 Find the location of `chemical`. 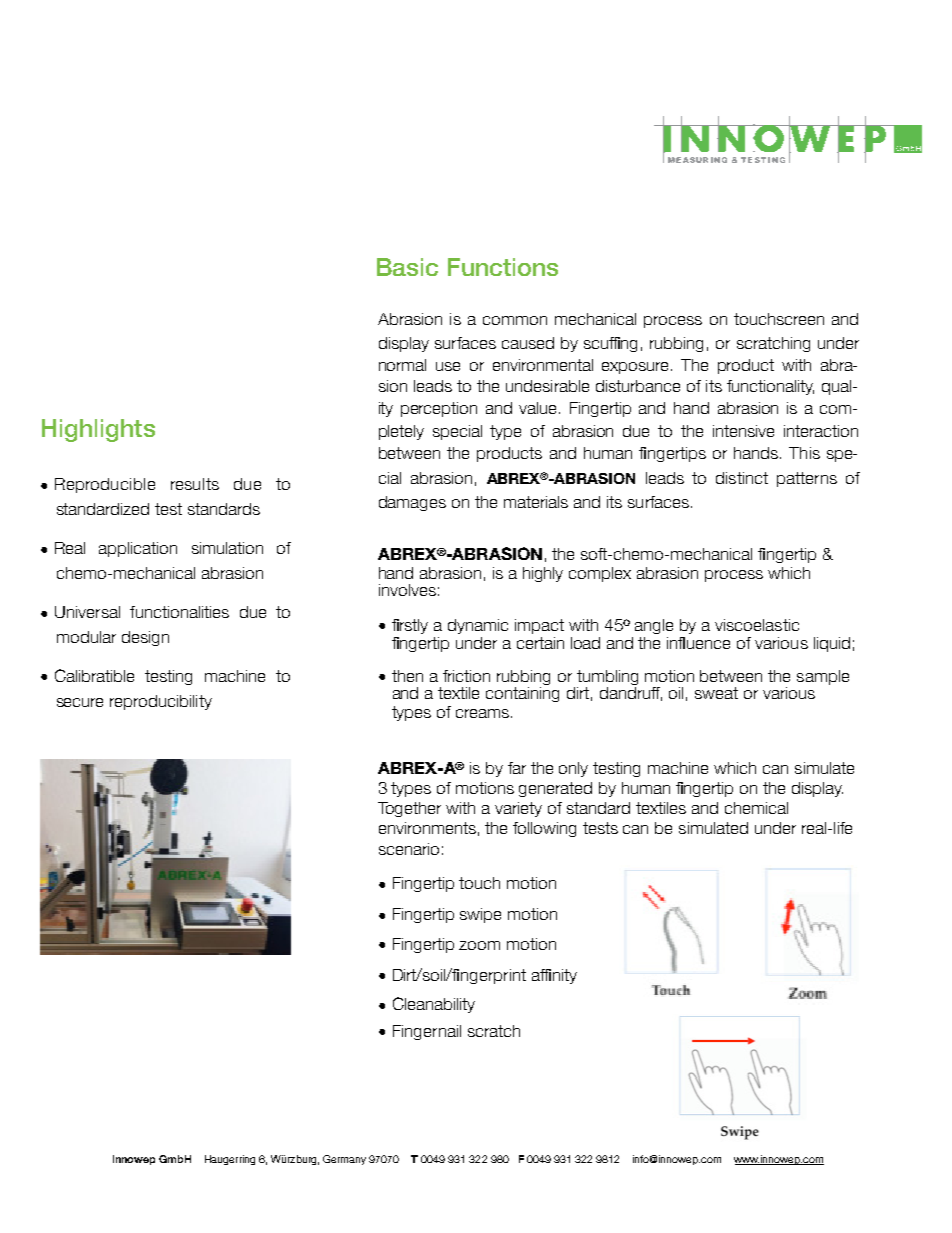

chemical is located at coordinates (756, 808).
